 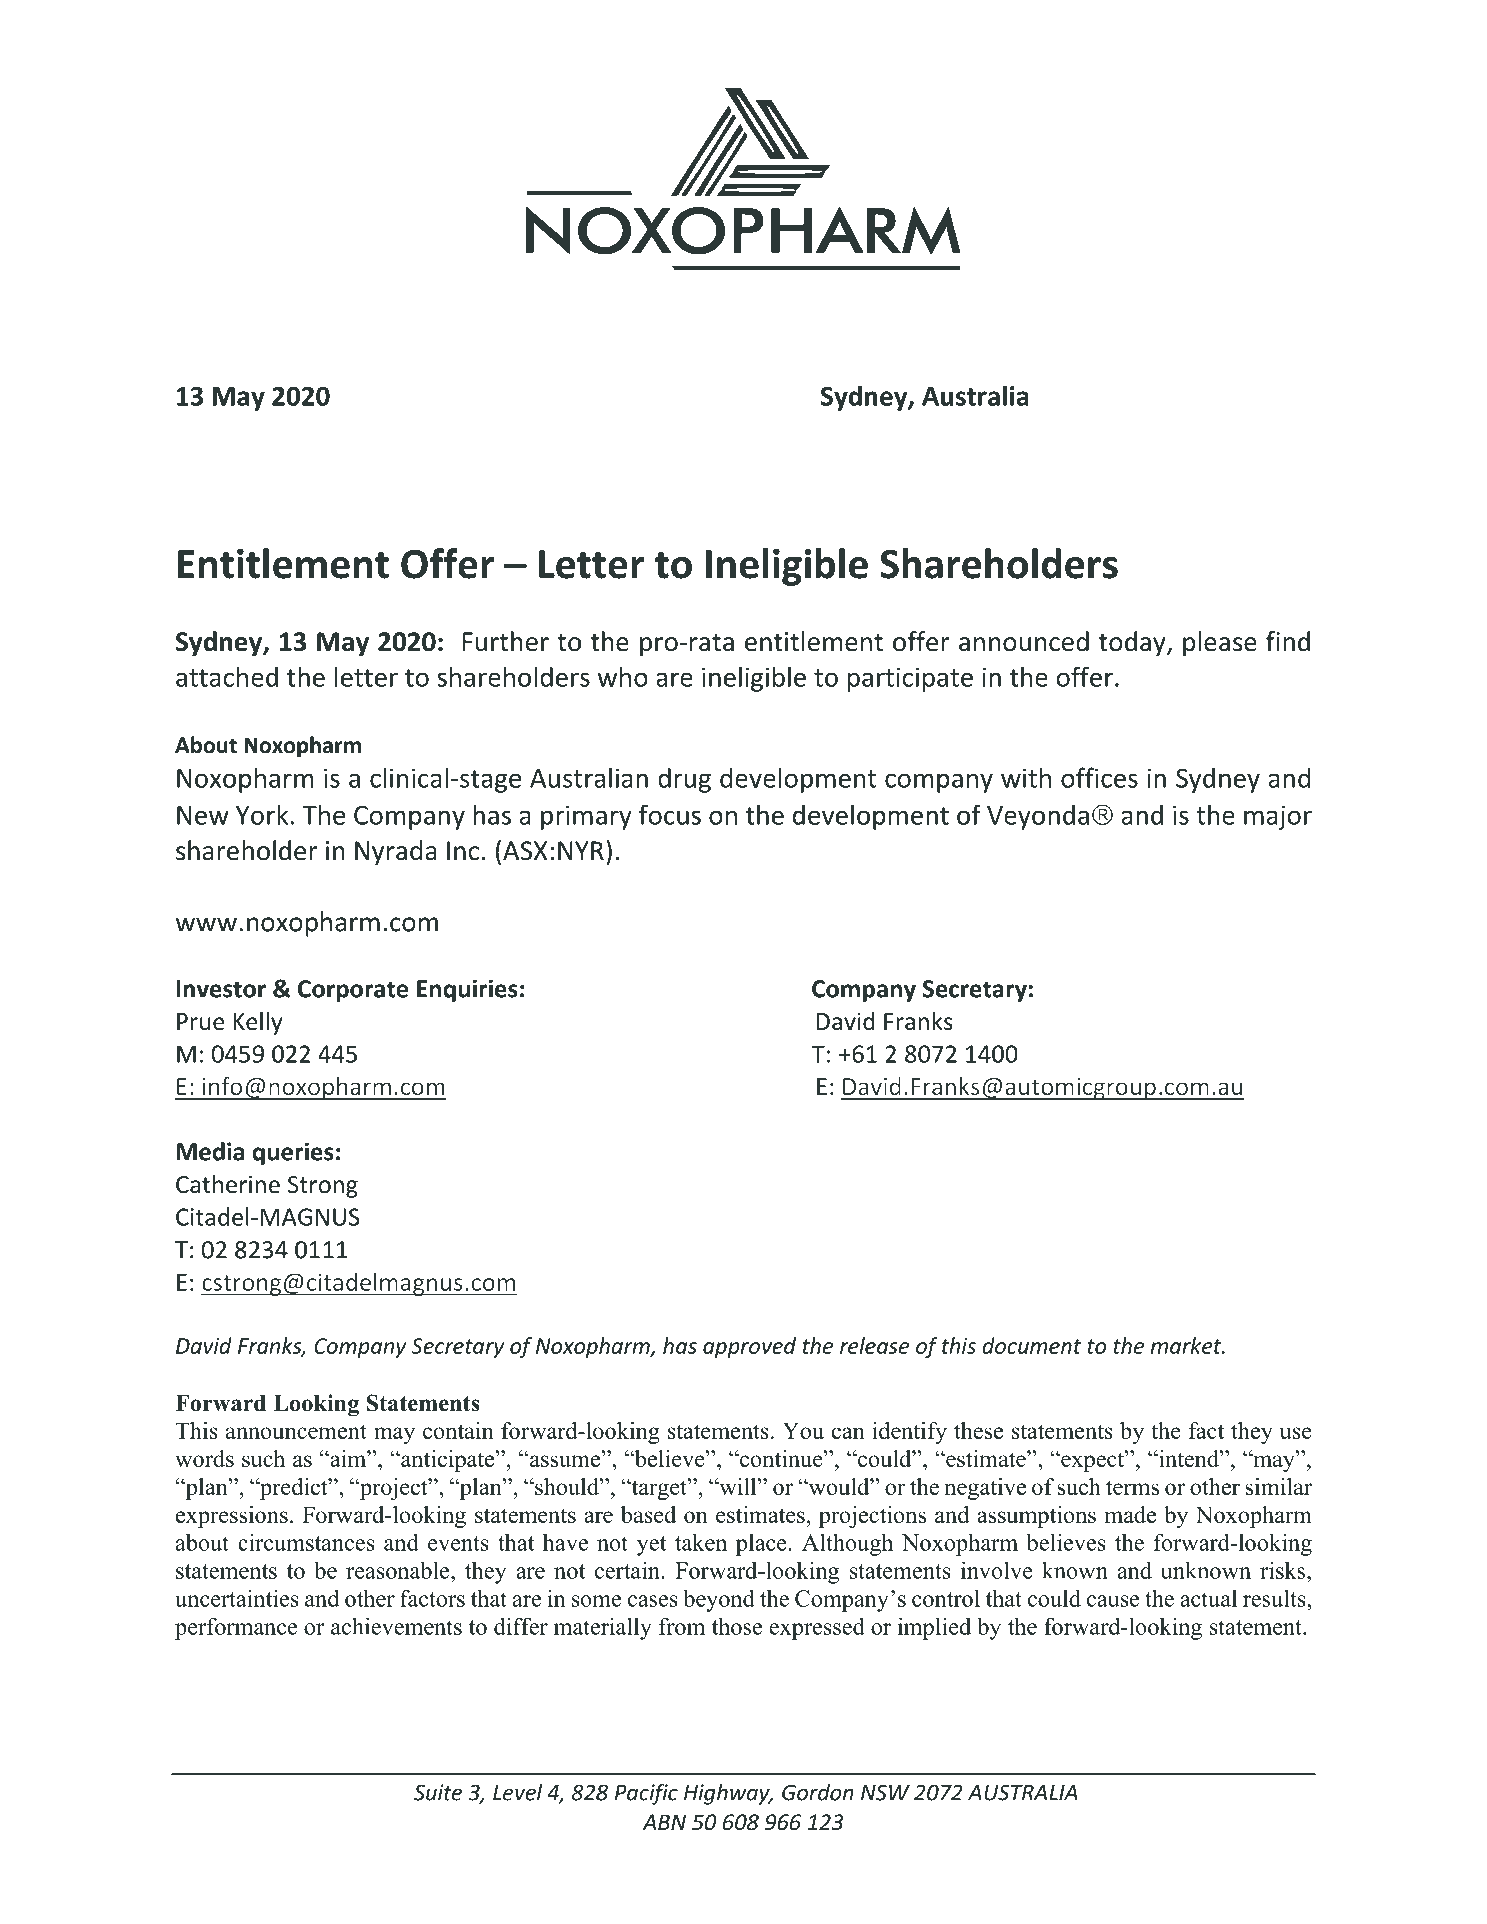 I want to click on document, so click(x=1031, y=1345).
